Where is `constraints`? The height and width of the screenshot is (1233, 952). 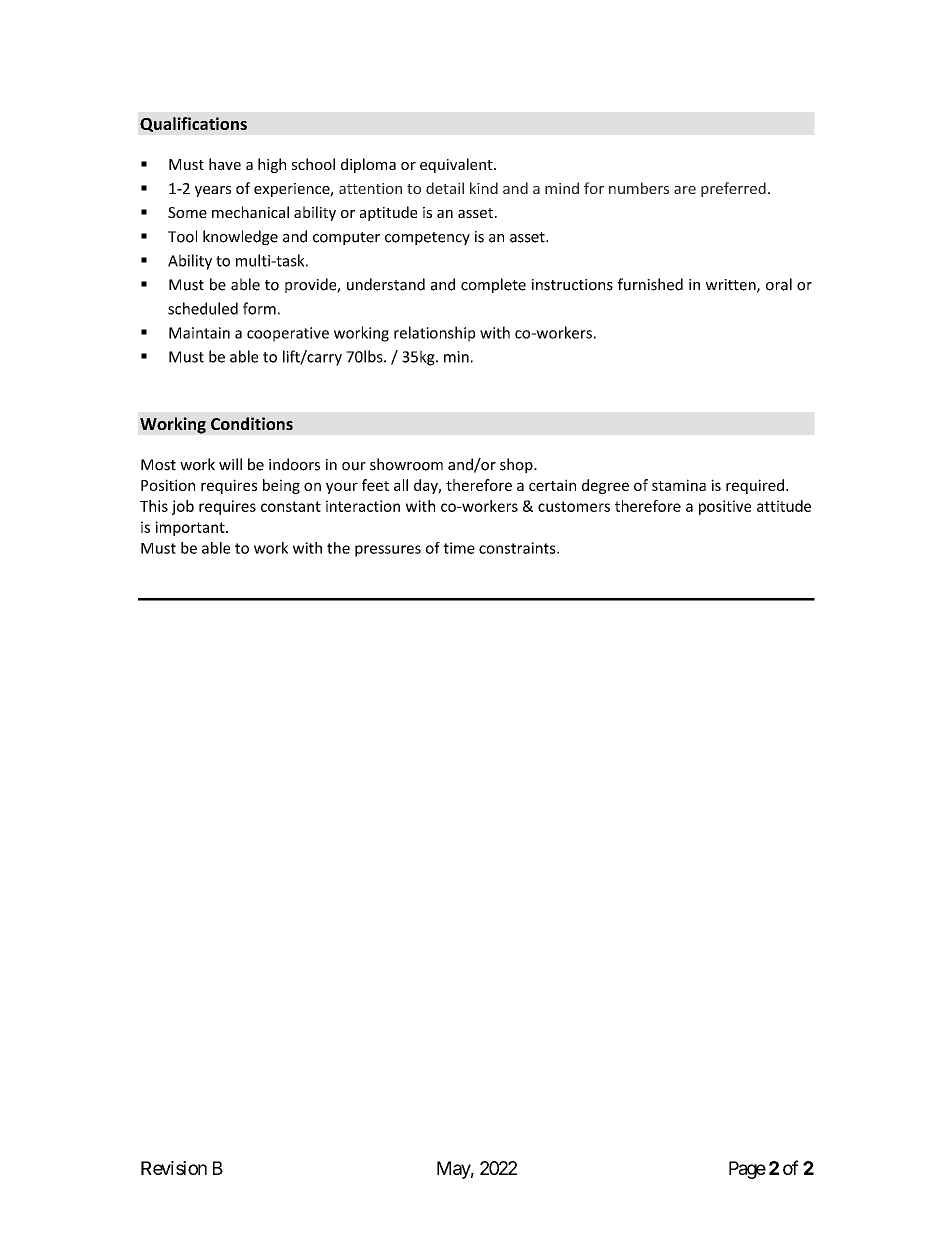
constraints is located at coordinates (518, 548).
